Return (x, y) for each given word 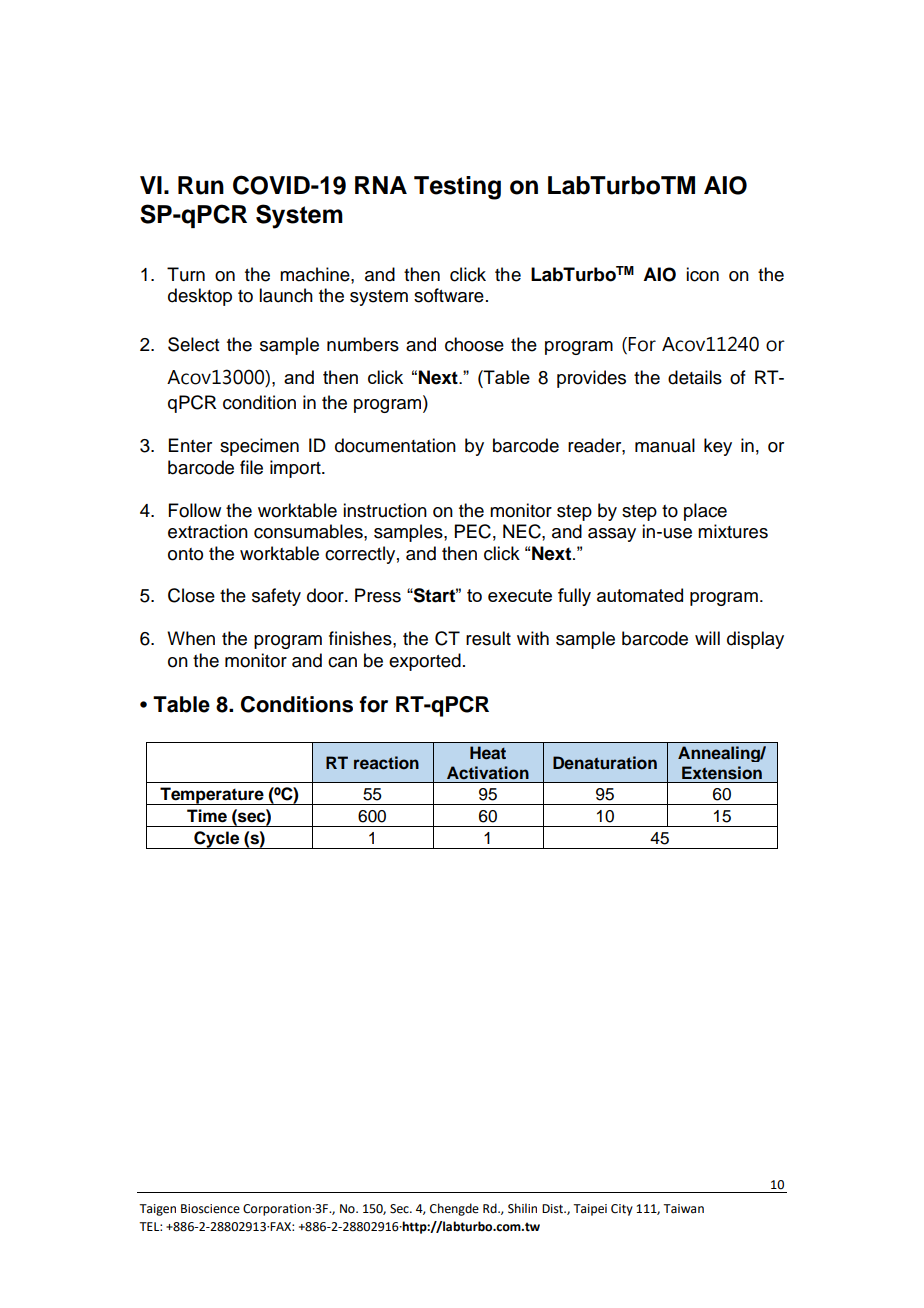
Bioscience (210, 1209)
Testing (457, 188)
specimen (259, 447)
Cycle (217, 840)
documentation (395, 445)
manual (665, 445)
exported (425, 662)
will (707, 638)
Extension (722, 773)
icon (702, 274)
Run (201, 185)
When (191, 638)
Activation (488, 773)
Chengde (454, 1209)
